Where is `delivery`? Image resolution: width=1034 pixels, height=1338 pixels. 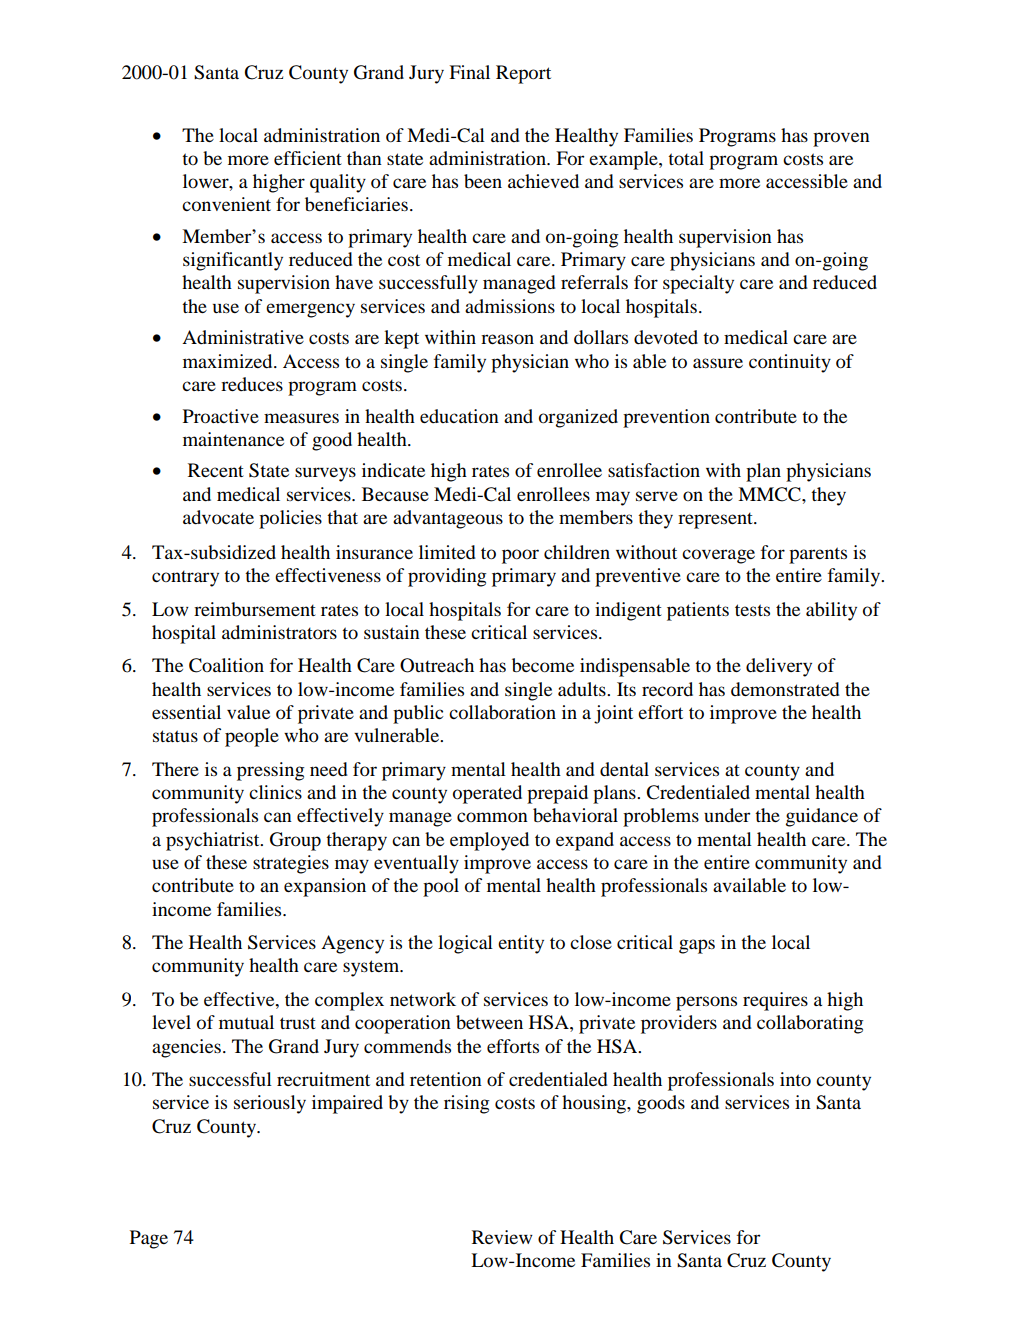 delivery is located at coordinates (779, 667).
